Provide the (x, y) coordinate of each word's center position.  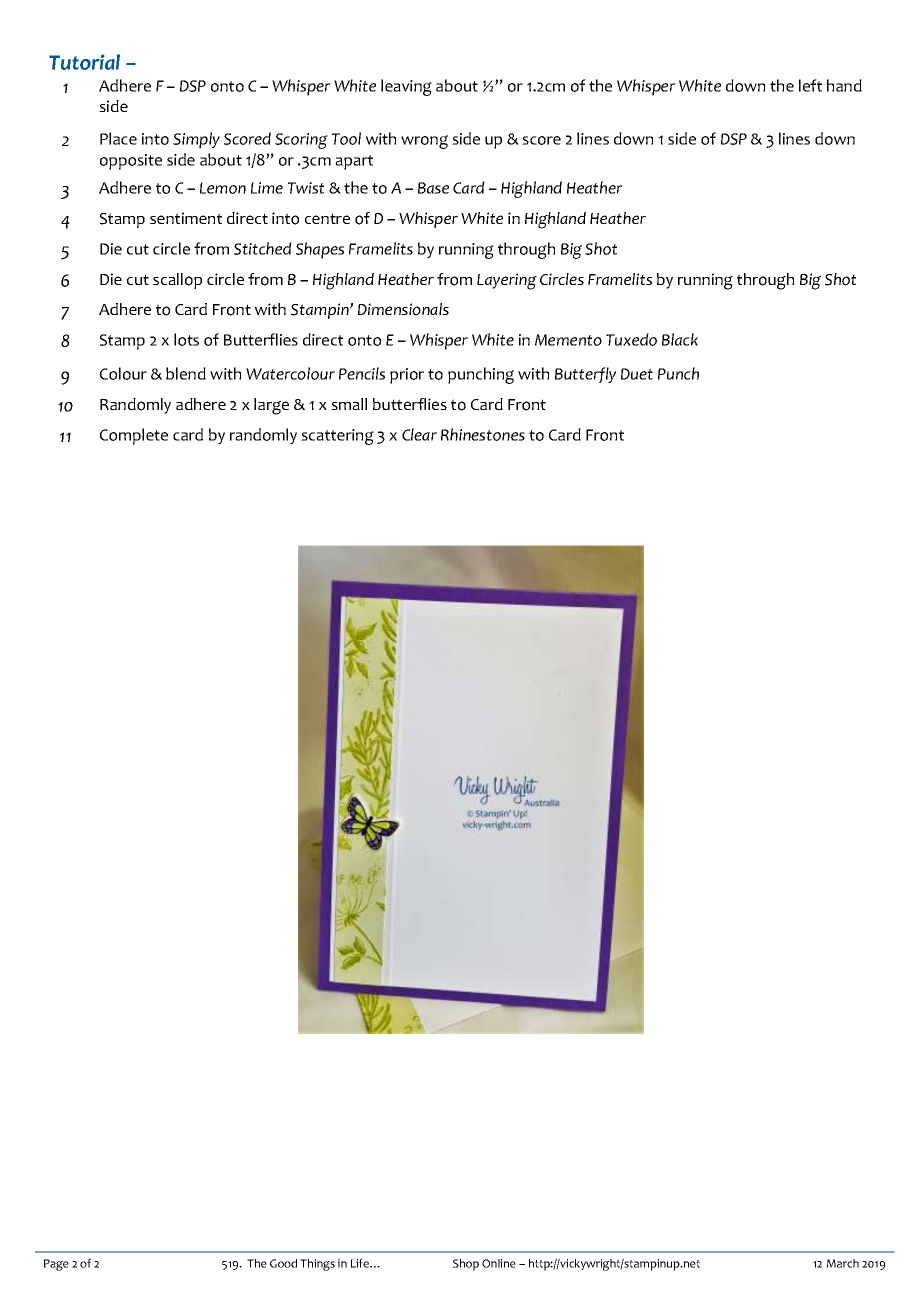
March (843, 1263)
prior (407, 376)
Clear (419, 434)
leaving (406, 87)
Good (283, 1263)
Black (680, 339)
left (810, 85)
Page (56, 1265)
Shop (466, 1265)
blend (186, 373)
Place (118, 138)
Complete (134, 436)
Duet (637, 374)
